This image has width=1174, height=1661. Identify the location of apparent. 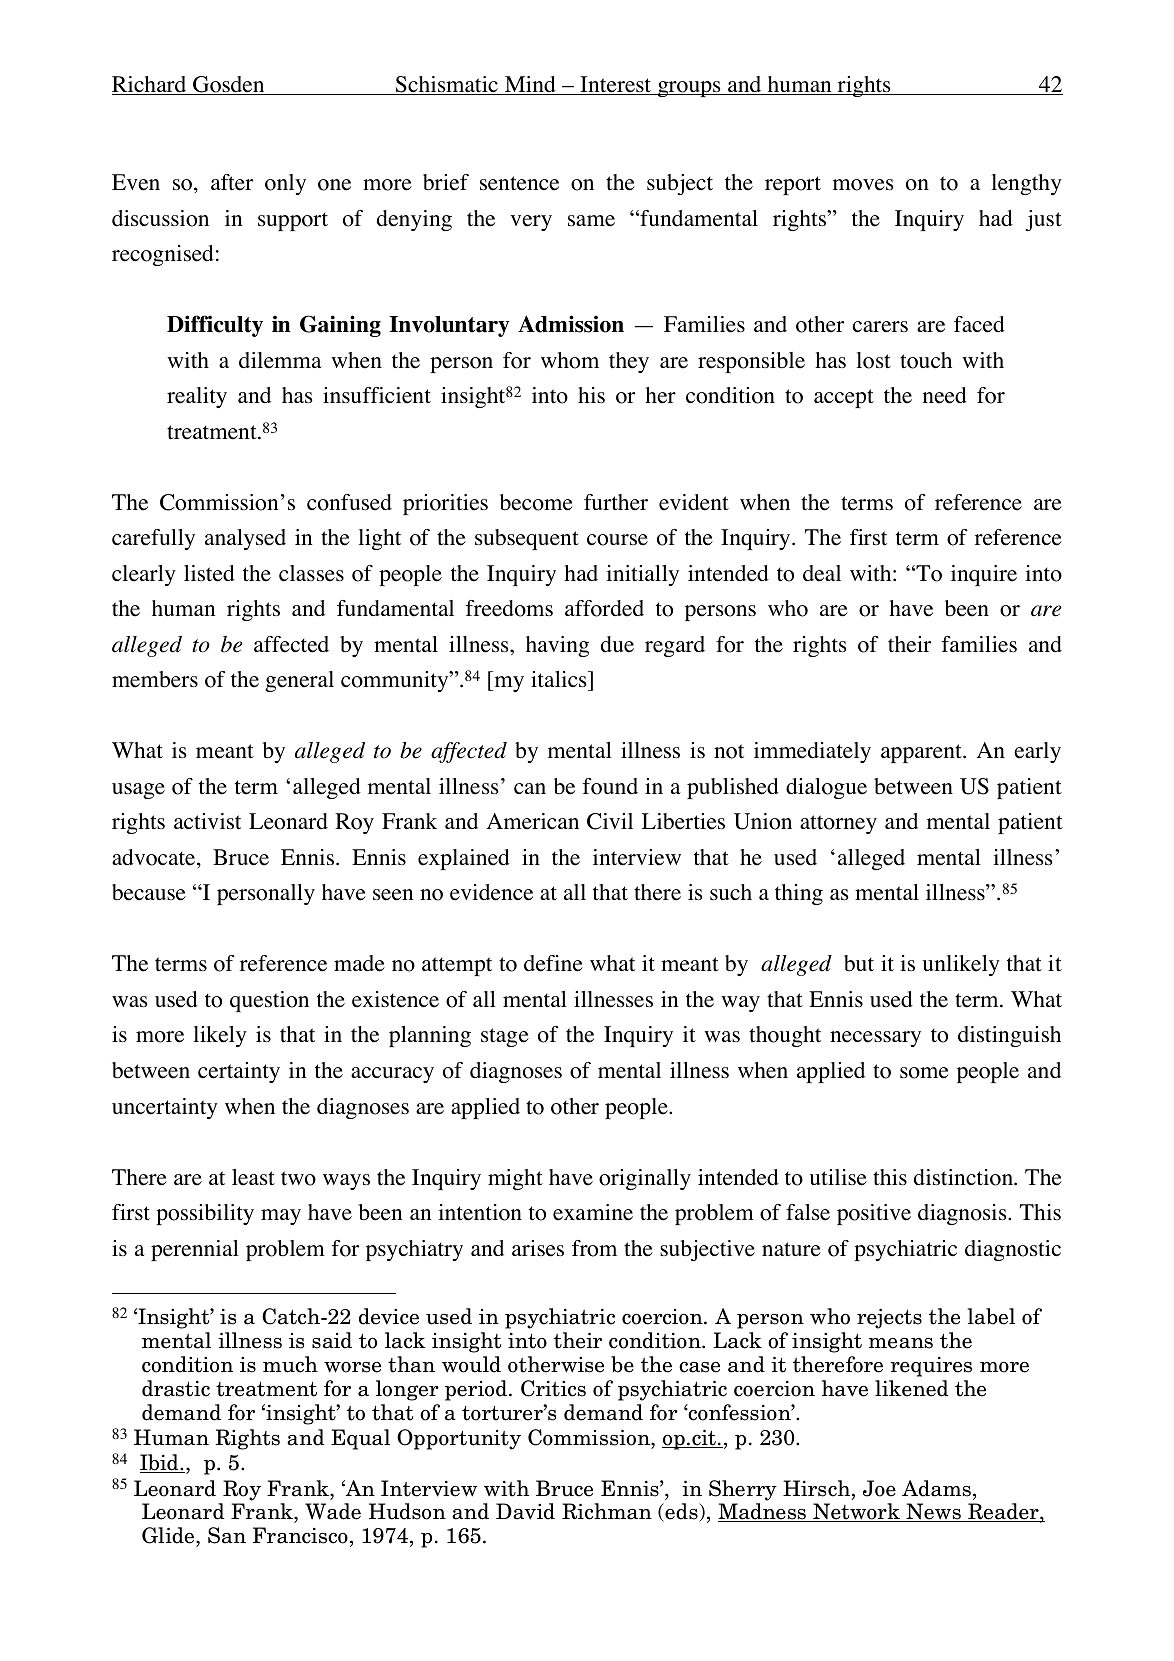
(922, 753).
